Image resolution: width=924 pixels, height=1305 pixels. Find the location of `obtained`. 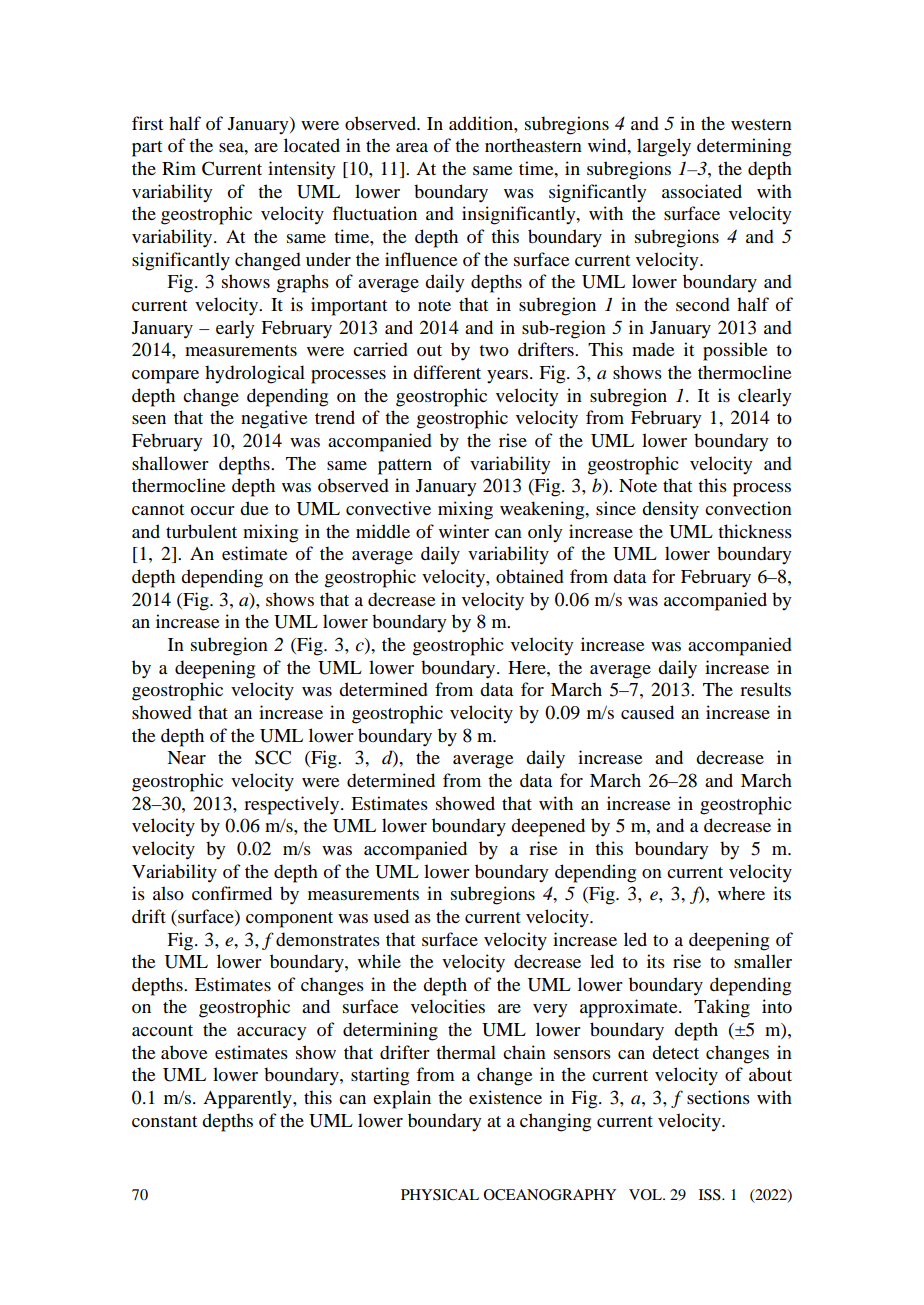

obtained is located at coordinates (530, 576).
